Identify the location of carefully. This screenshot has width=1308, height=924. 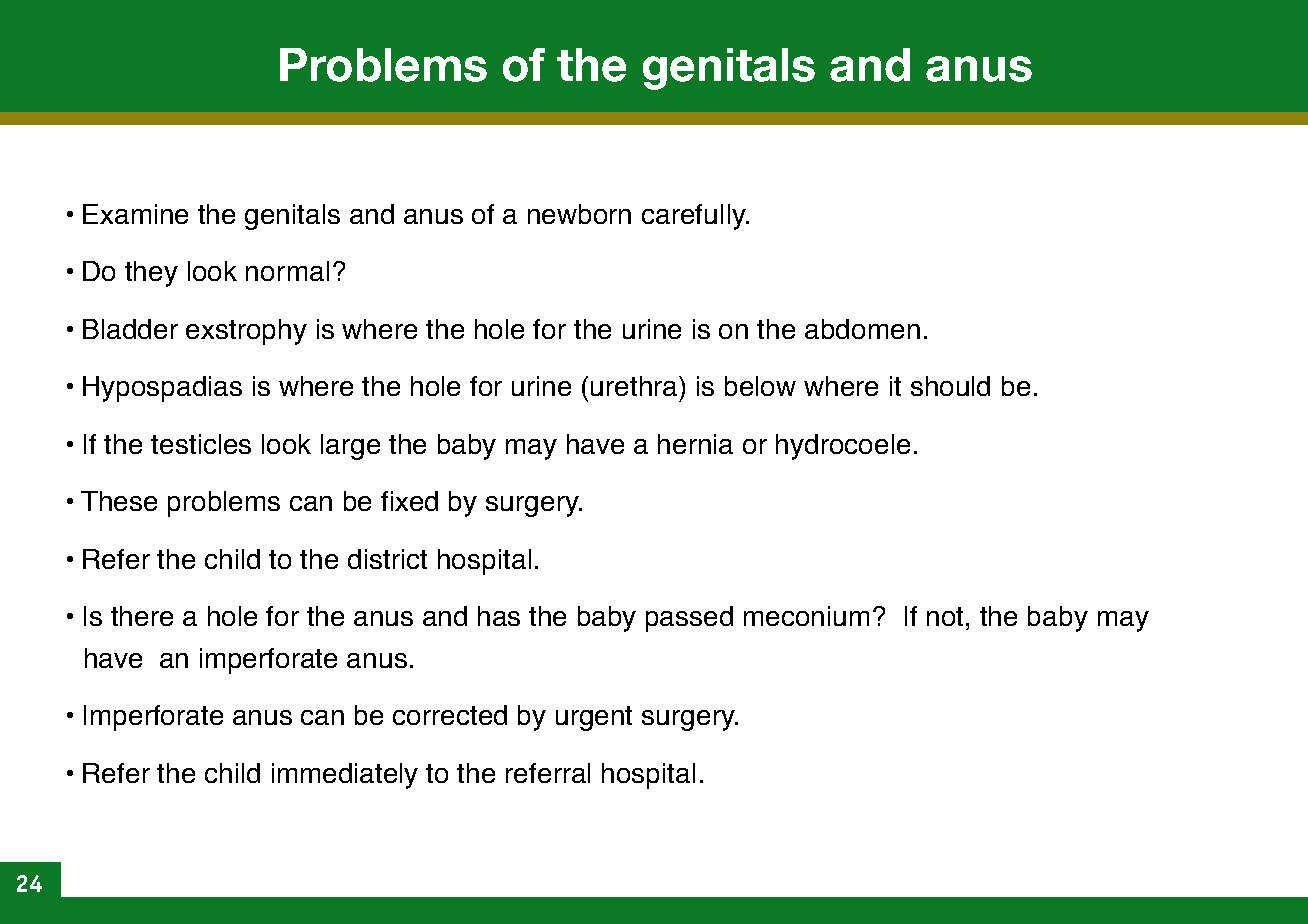
(695, 217).
